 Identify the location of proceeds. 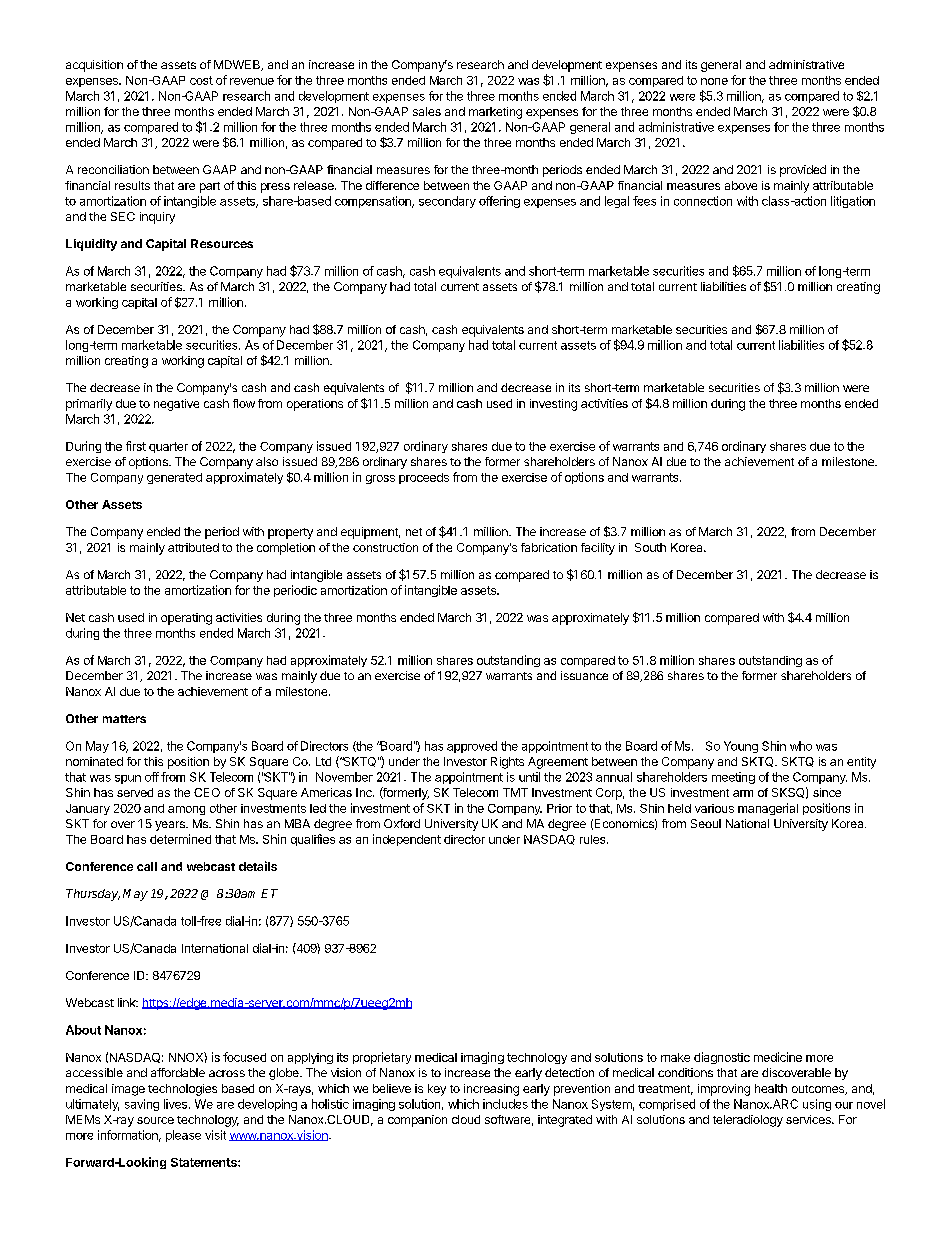
(424, 478).
